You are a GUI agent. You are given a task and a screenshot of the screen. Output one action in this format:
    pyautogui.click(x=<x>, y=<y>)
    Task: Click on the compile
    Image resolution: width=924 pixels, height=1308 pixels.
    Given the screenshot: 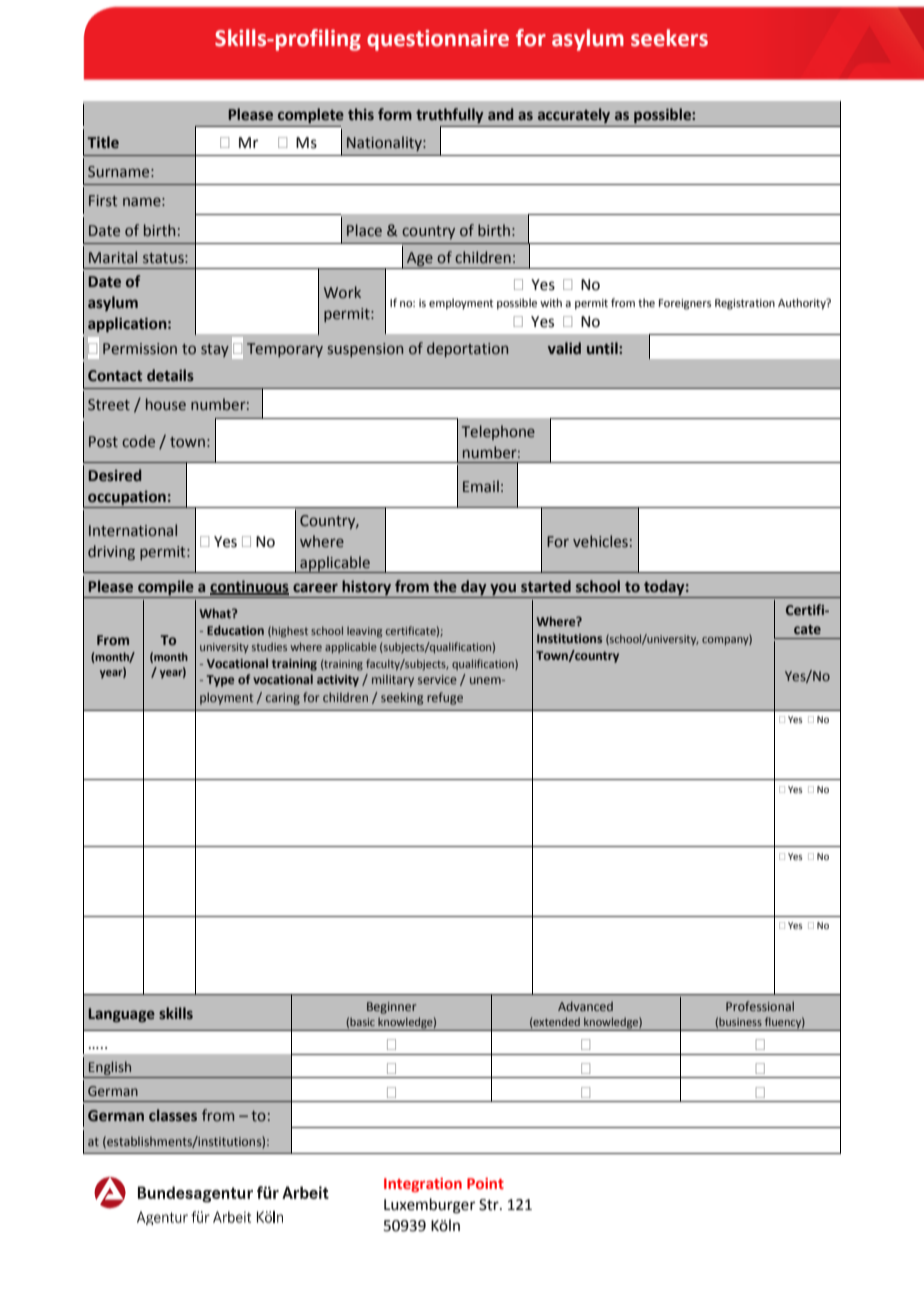 What is the action you would take?
    pyautogui.click(x=166, y=589)
